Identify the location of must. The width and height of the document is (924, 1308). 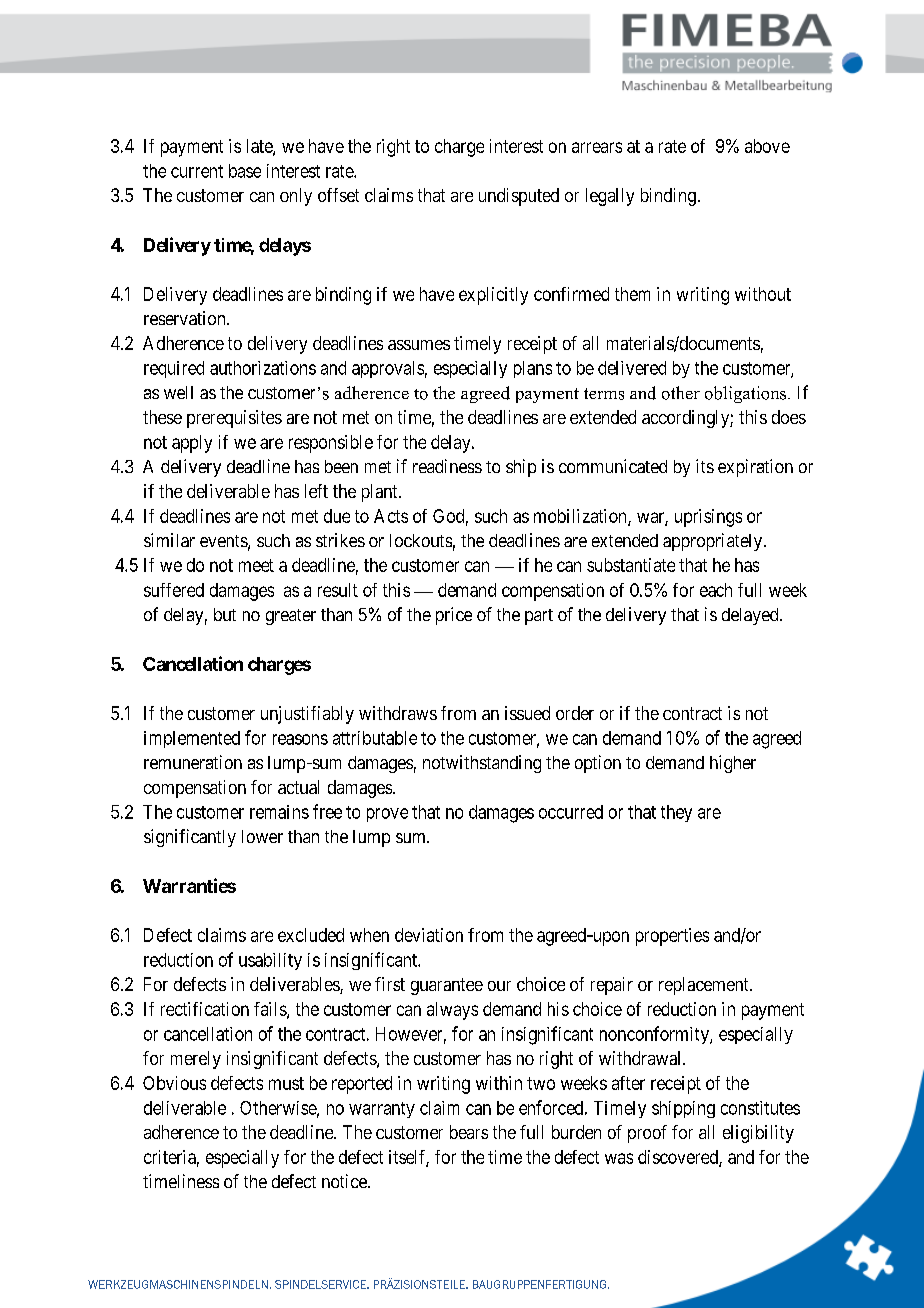
(286, 1083).
